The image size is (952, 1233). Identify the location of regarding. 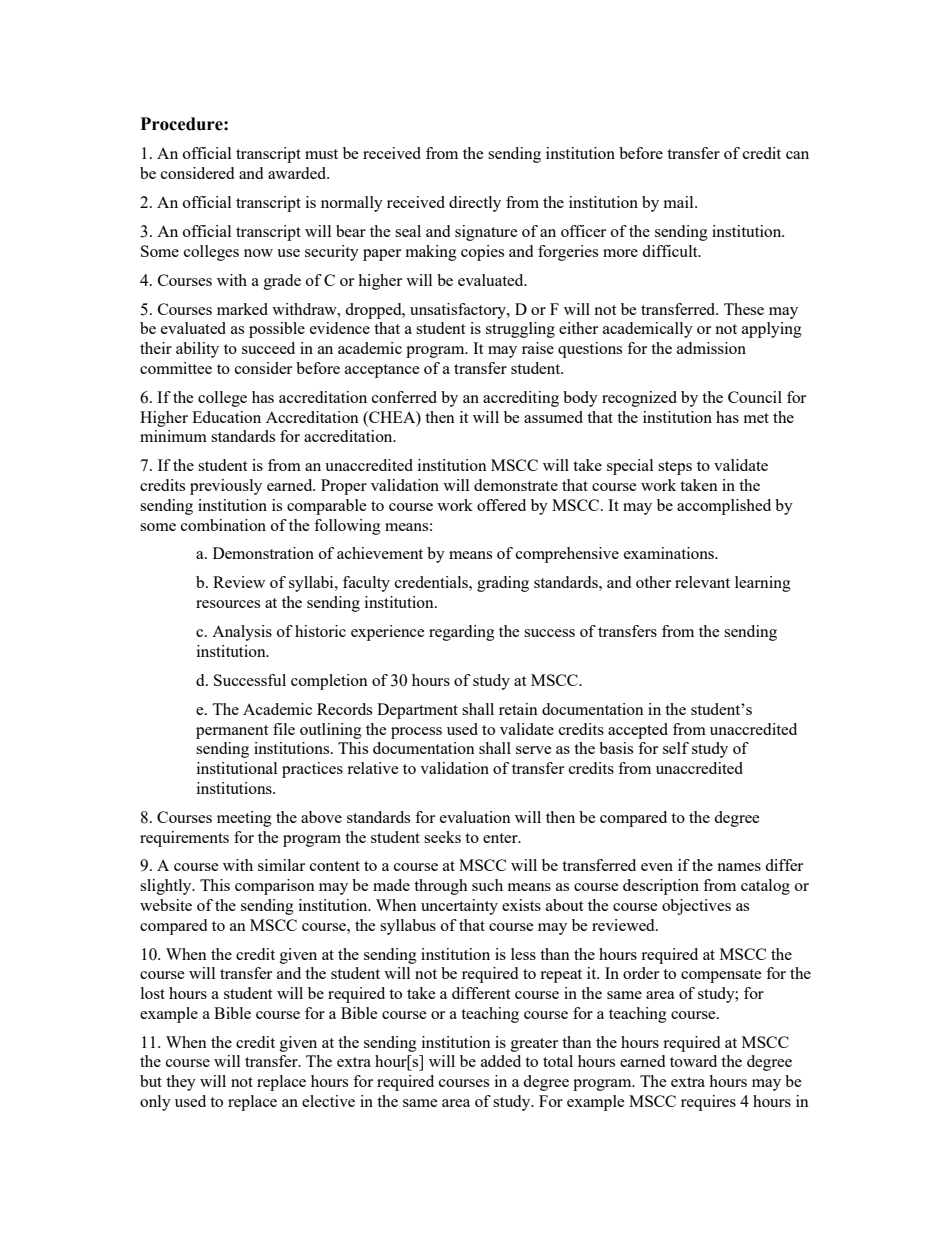
(462, 633).
